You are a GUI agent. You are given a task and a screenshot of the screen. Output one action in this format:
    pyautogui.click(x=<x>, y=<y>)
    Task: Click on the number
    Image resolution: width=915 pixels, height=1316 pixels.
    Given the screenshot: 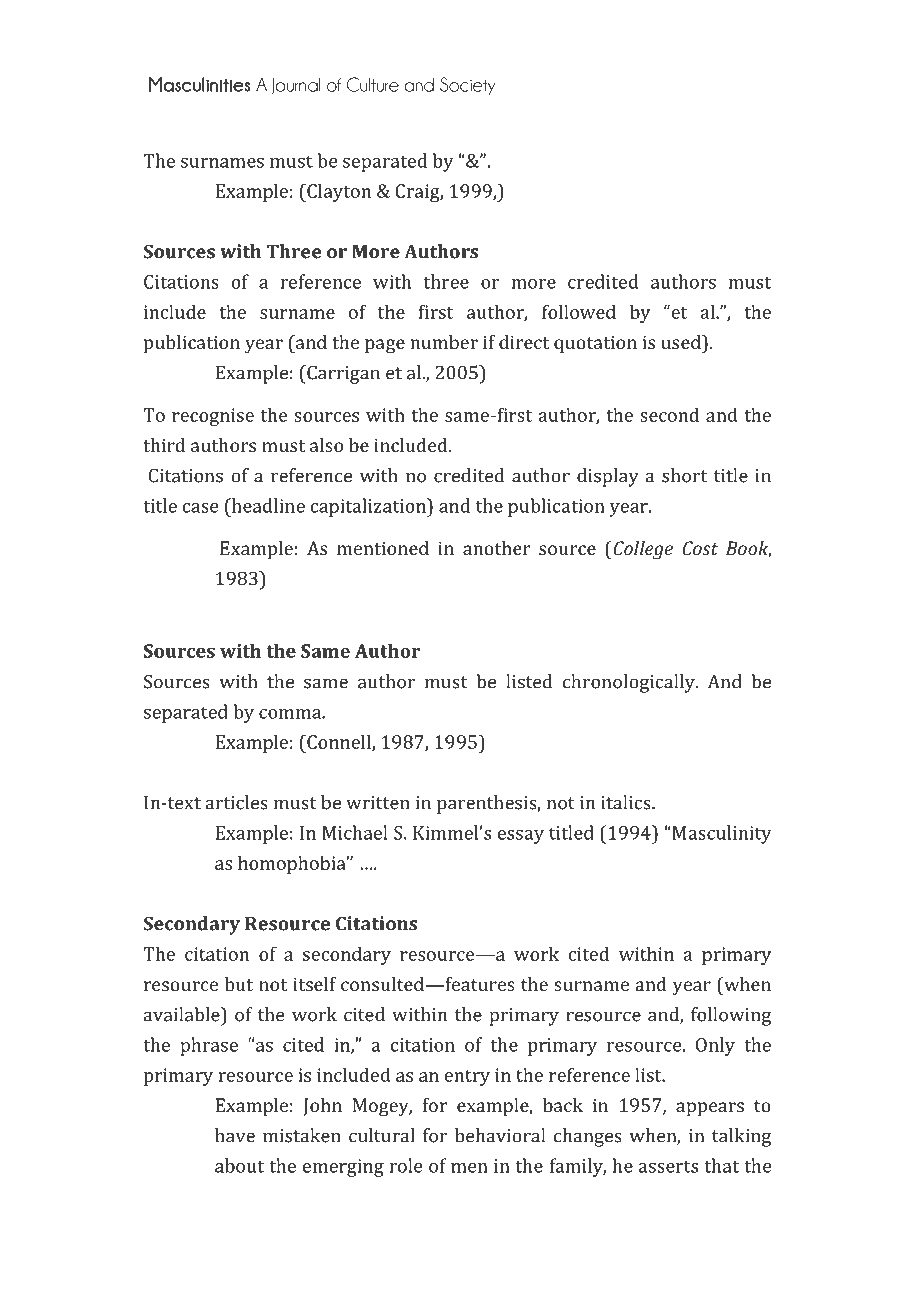 What is the action you would take?
    pyautogui.click(x=444, y=342)
